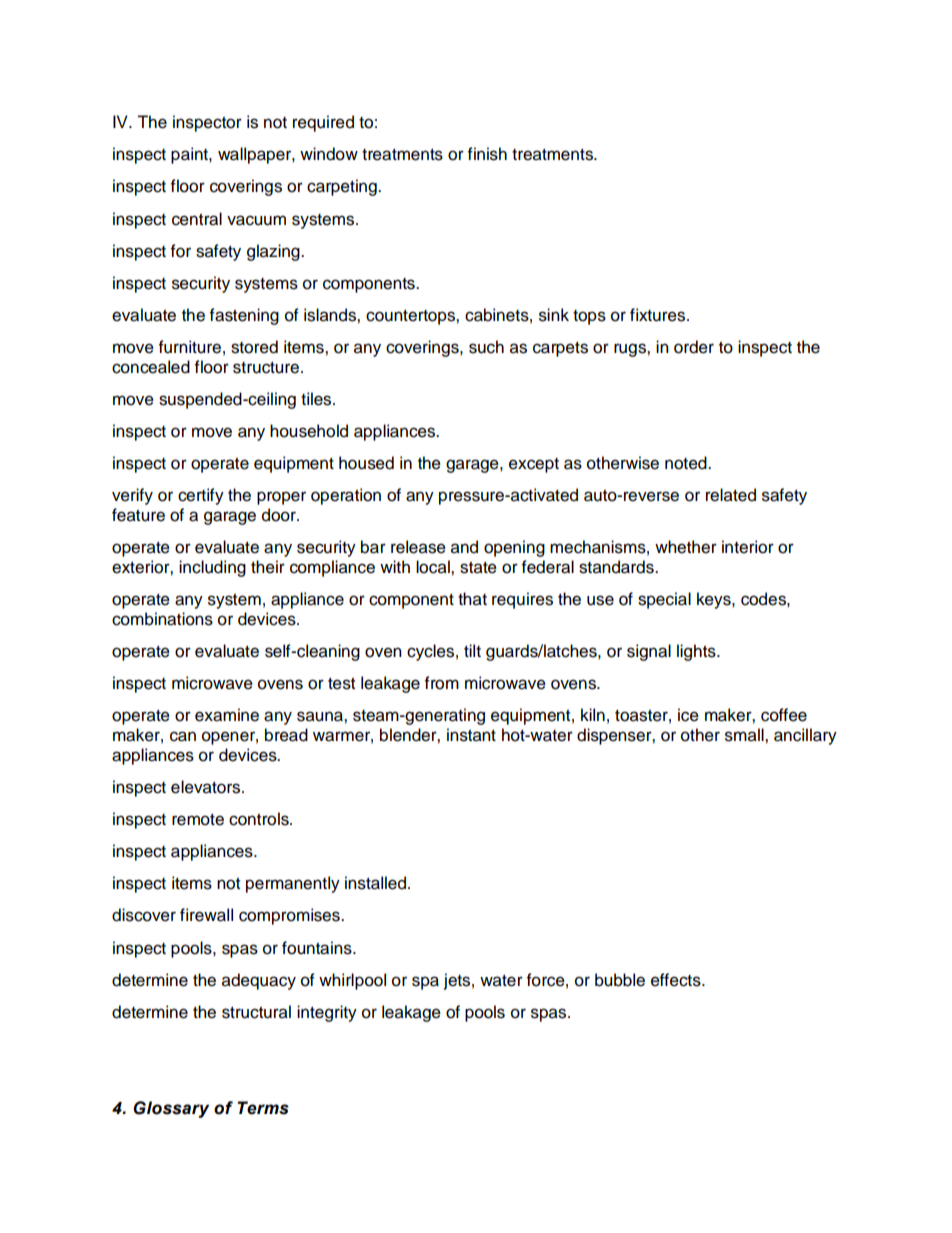  I want to click on keys, so click(715, 600).
